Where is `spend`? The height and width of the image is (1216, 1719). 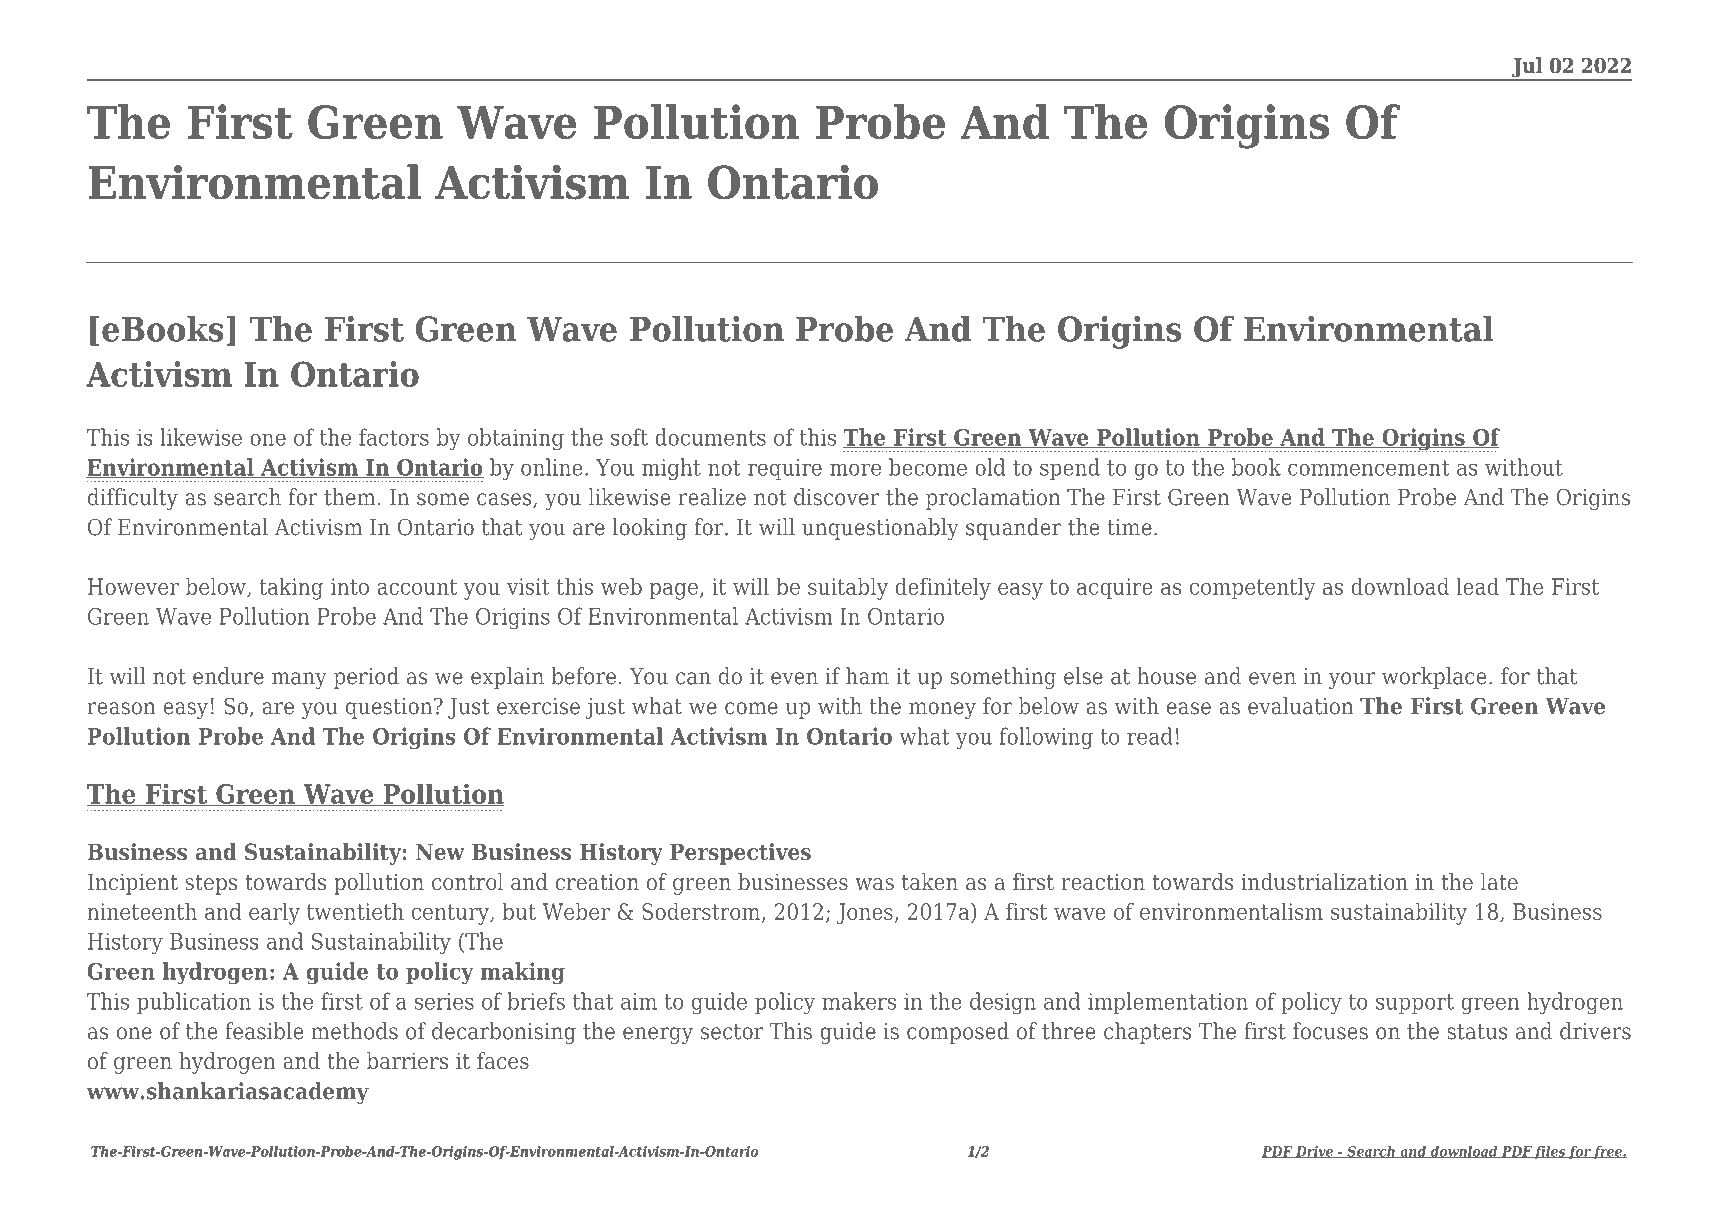
spend is located at coordinates (1070, 469).
